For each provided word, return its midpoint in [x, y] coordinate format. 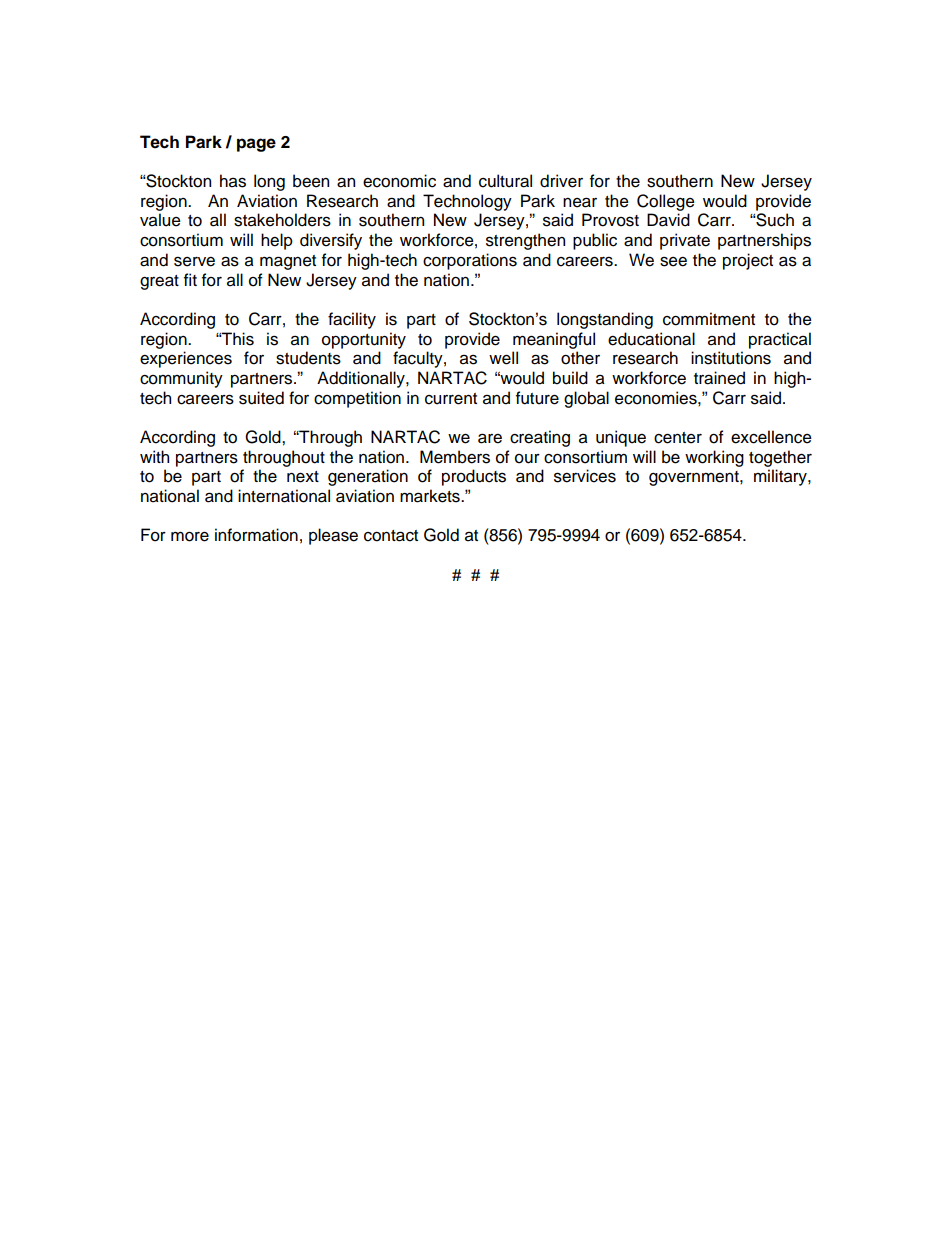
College [666, 202]
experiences [186, 359]
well [503, 358]
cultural [505, 181]
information [256, 535]
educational [651, 339]
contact [391, 536]
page [256, 145]
